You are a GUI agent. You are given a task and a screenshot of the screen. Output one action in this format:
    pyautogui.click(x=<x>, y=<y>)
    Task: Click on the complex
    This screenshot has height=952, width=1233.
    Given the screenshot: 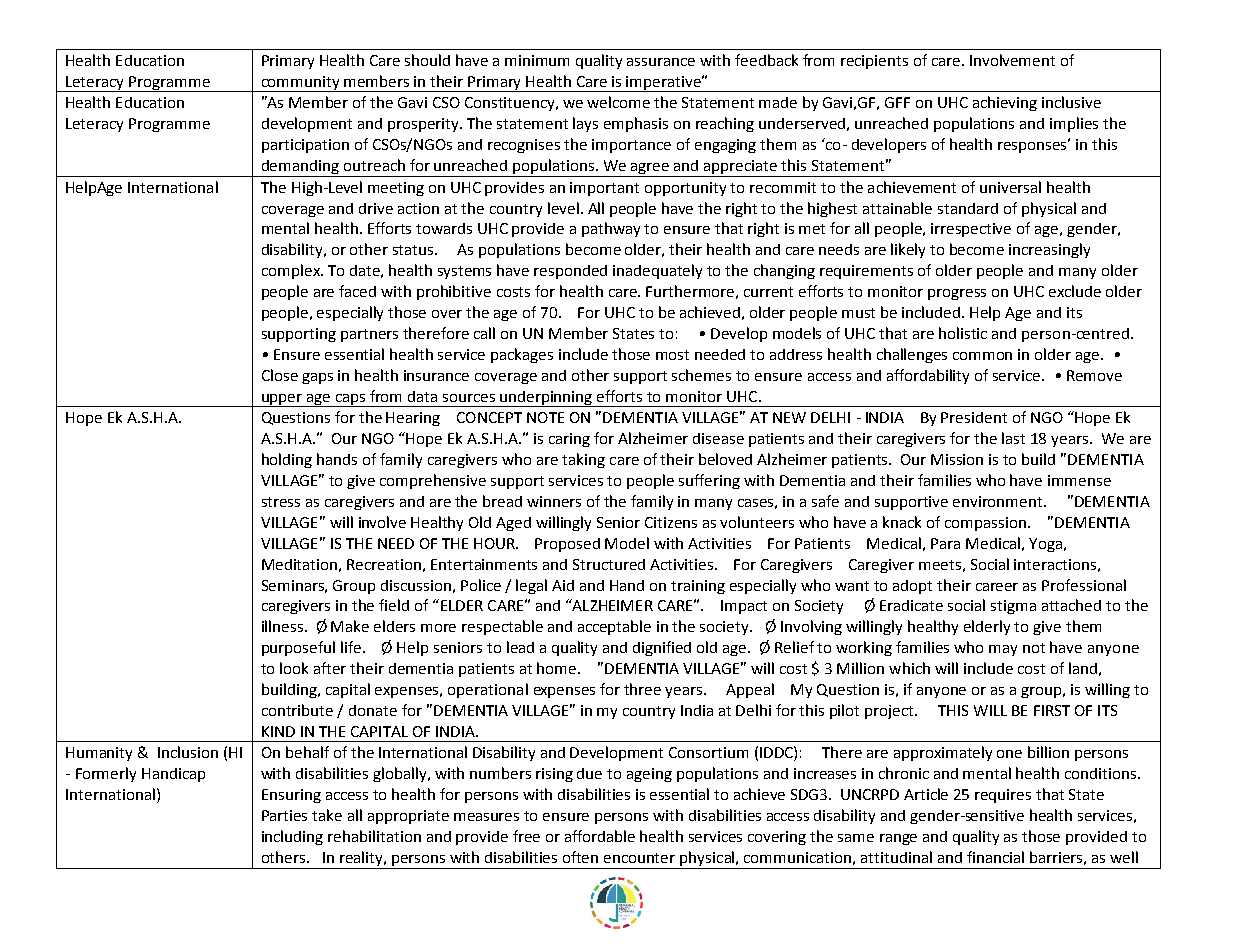 What is the action you would take?
    pyautogui.click(x=292, y=271)
